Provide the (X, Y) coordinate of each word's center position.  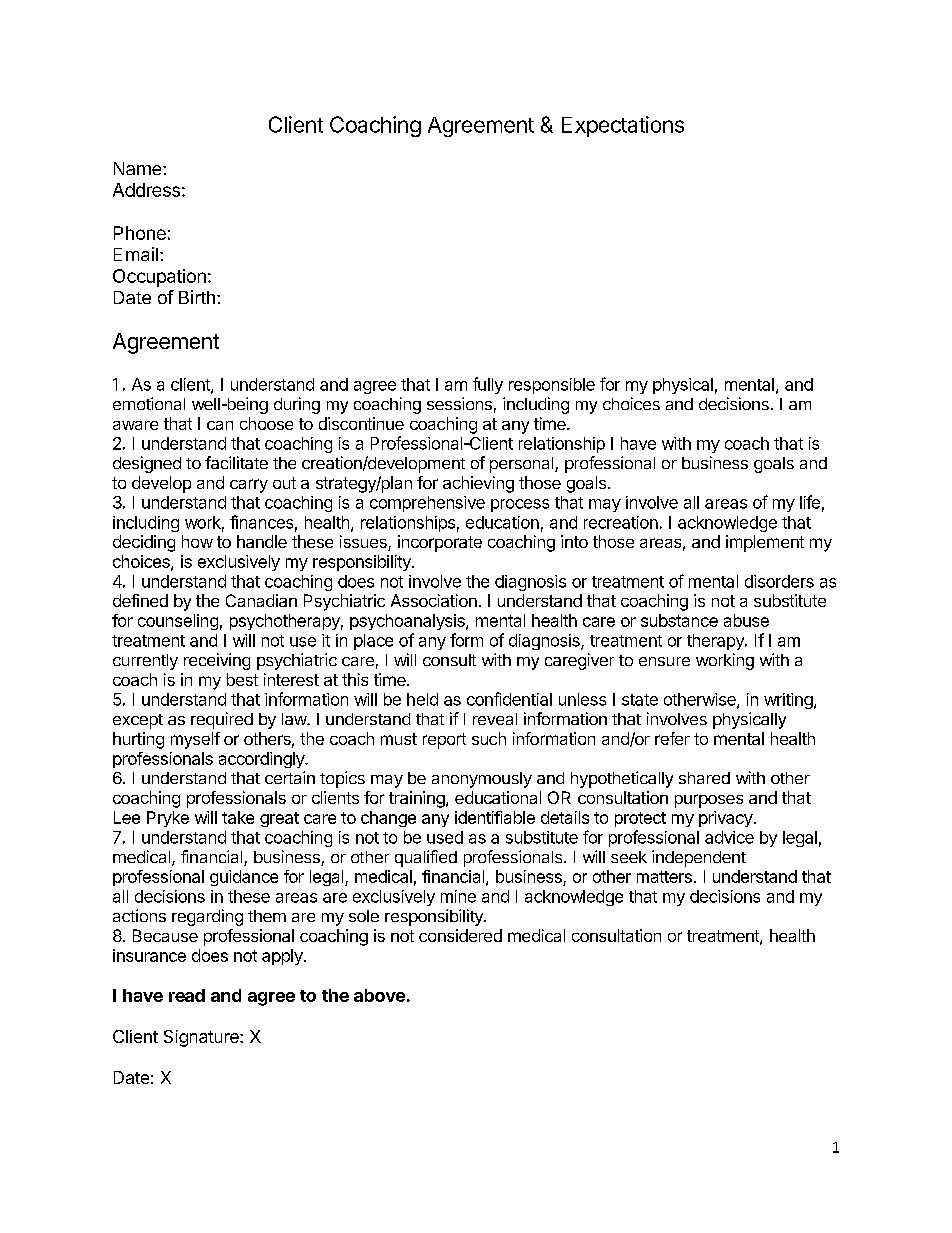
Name (139, 168)
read (187, 995)
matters (664, 877)
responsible (552, 386)
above (379, 995)
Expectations (623, 126)
